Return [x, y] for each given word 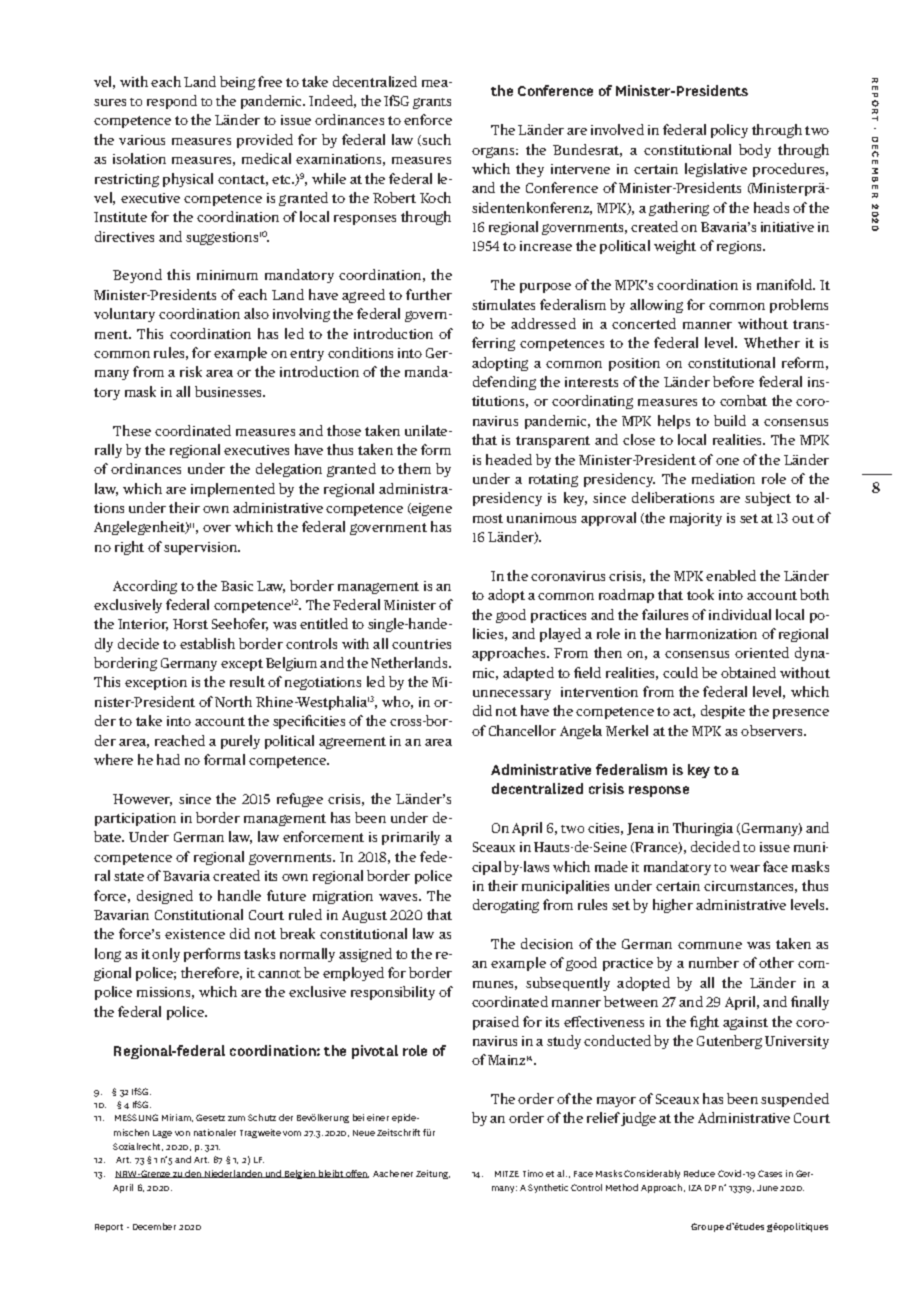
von [182, 1133]
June [767, 1188]
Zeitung [433, 1174]
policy [729, 131]
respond [172, 102]
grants [432, 103]
